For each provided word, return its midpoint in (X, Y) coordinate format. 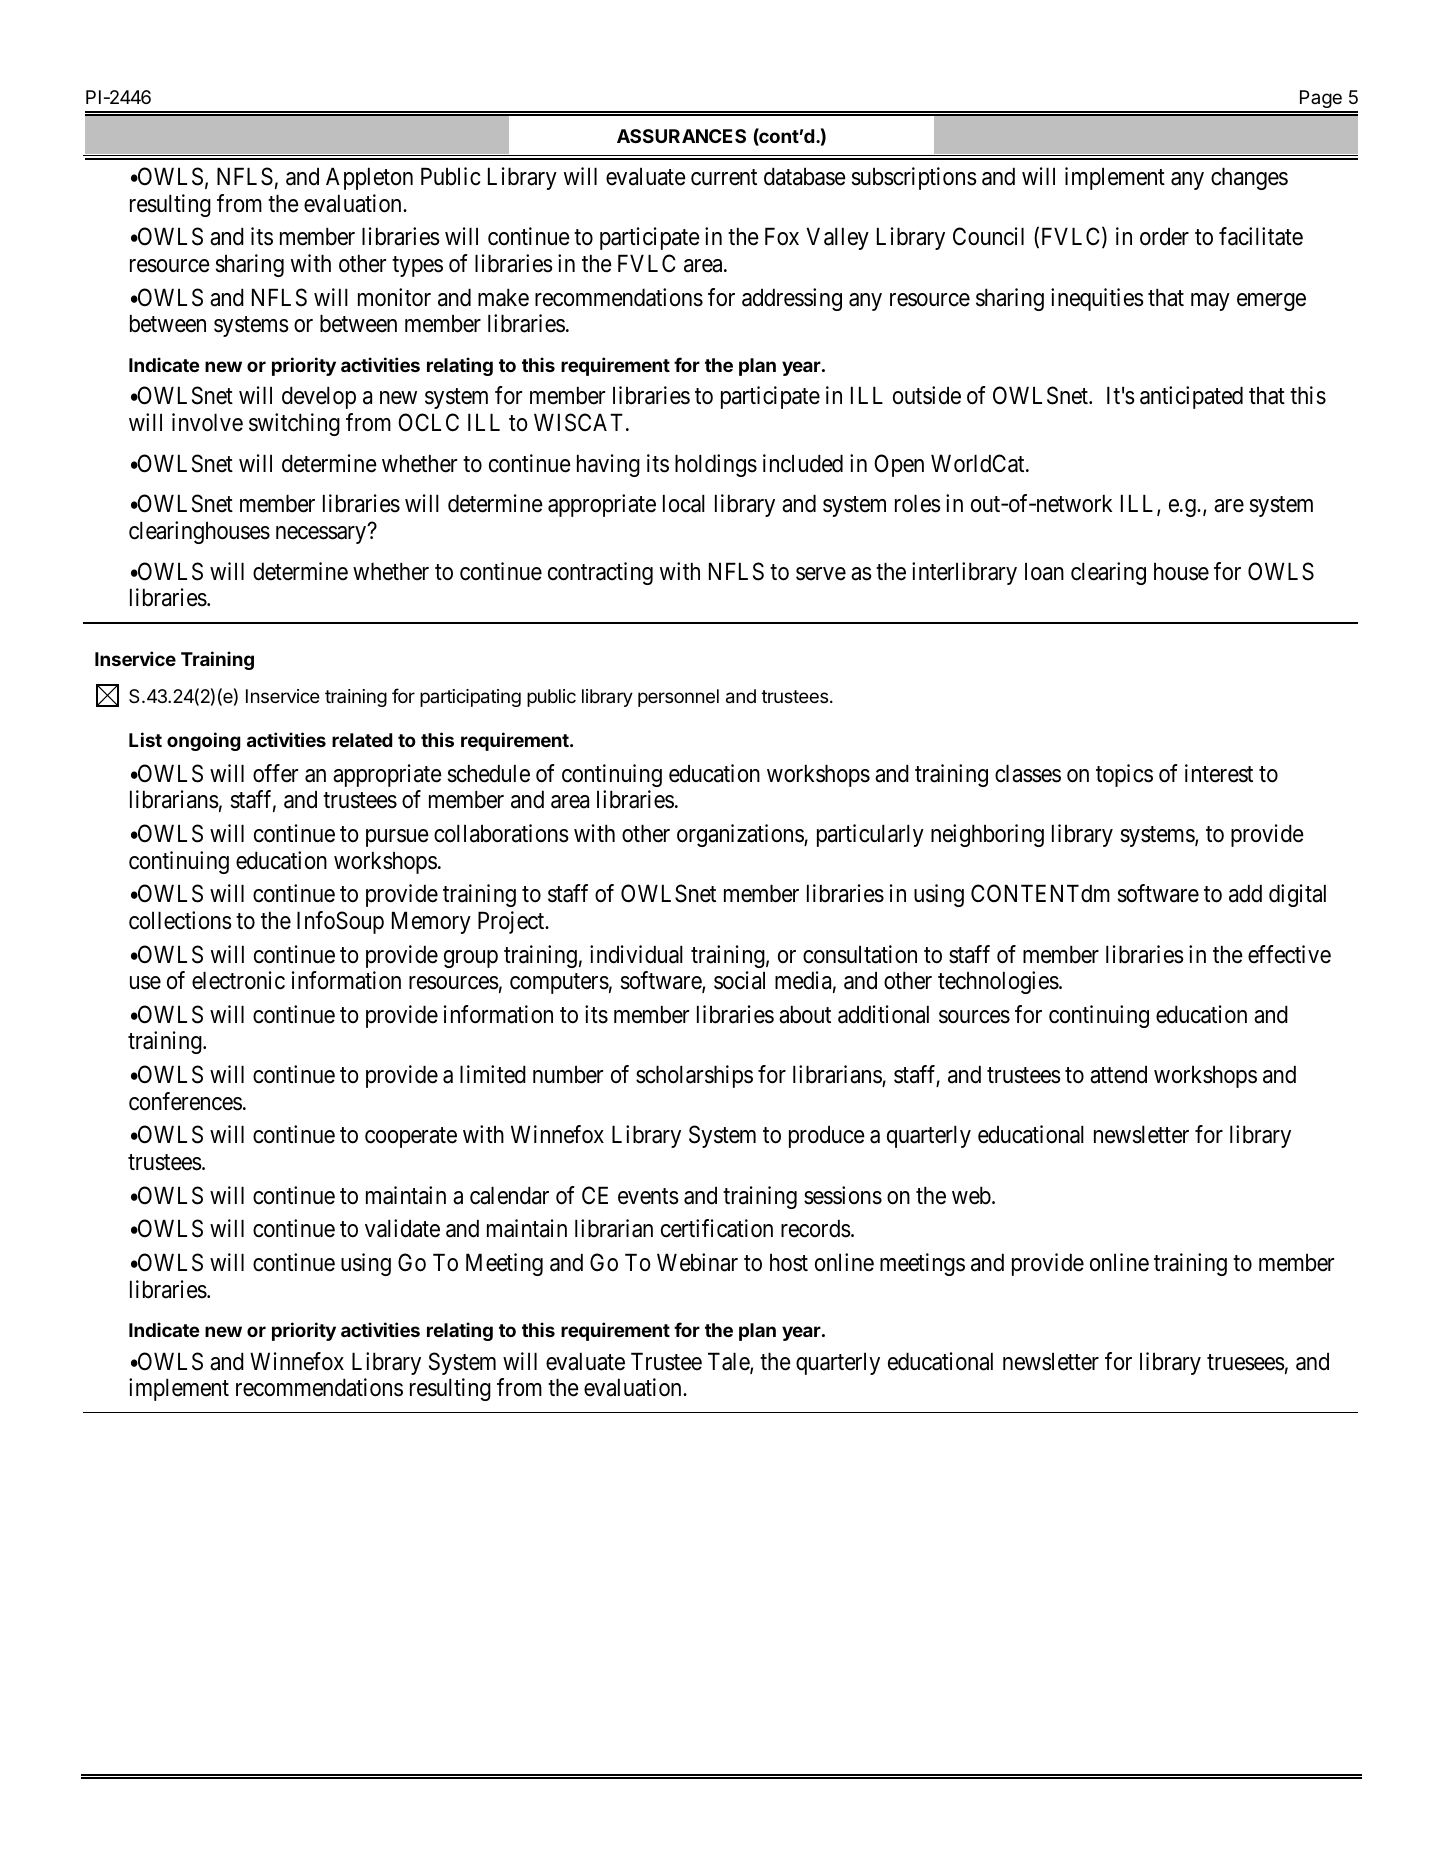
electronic (238, 980)
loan (1044, 571)
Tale (729, 1362)
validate (402, 1228)
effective (1289, 954)
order (1164, 236)
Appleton (369, 178)
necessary (321, 535)
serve (821, 574)
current (724, 178)
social (739, 980)
